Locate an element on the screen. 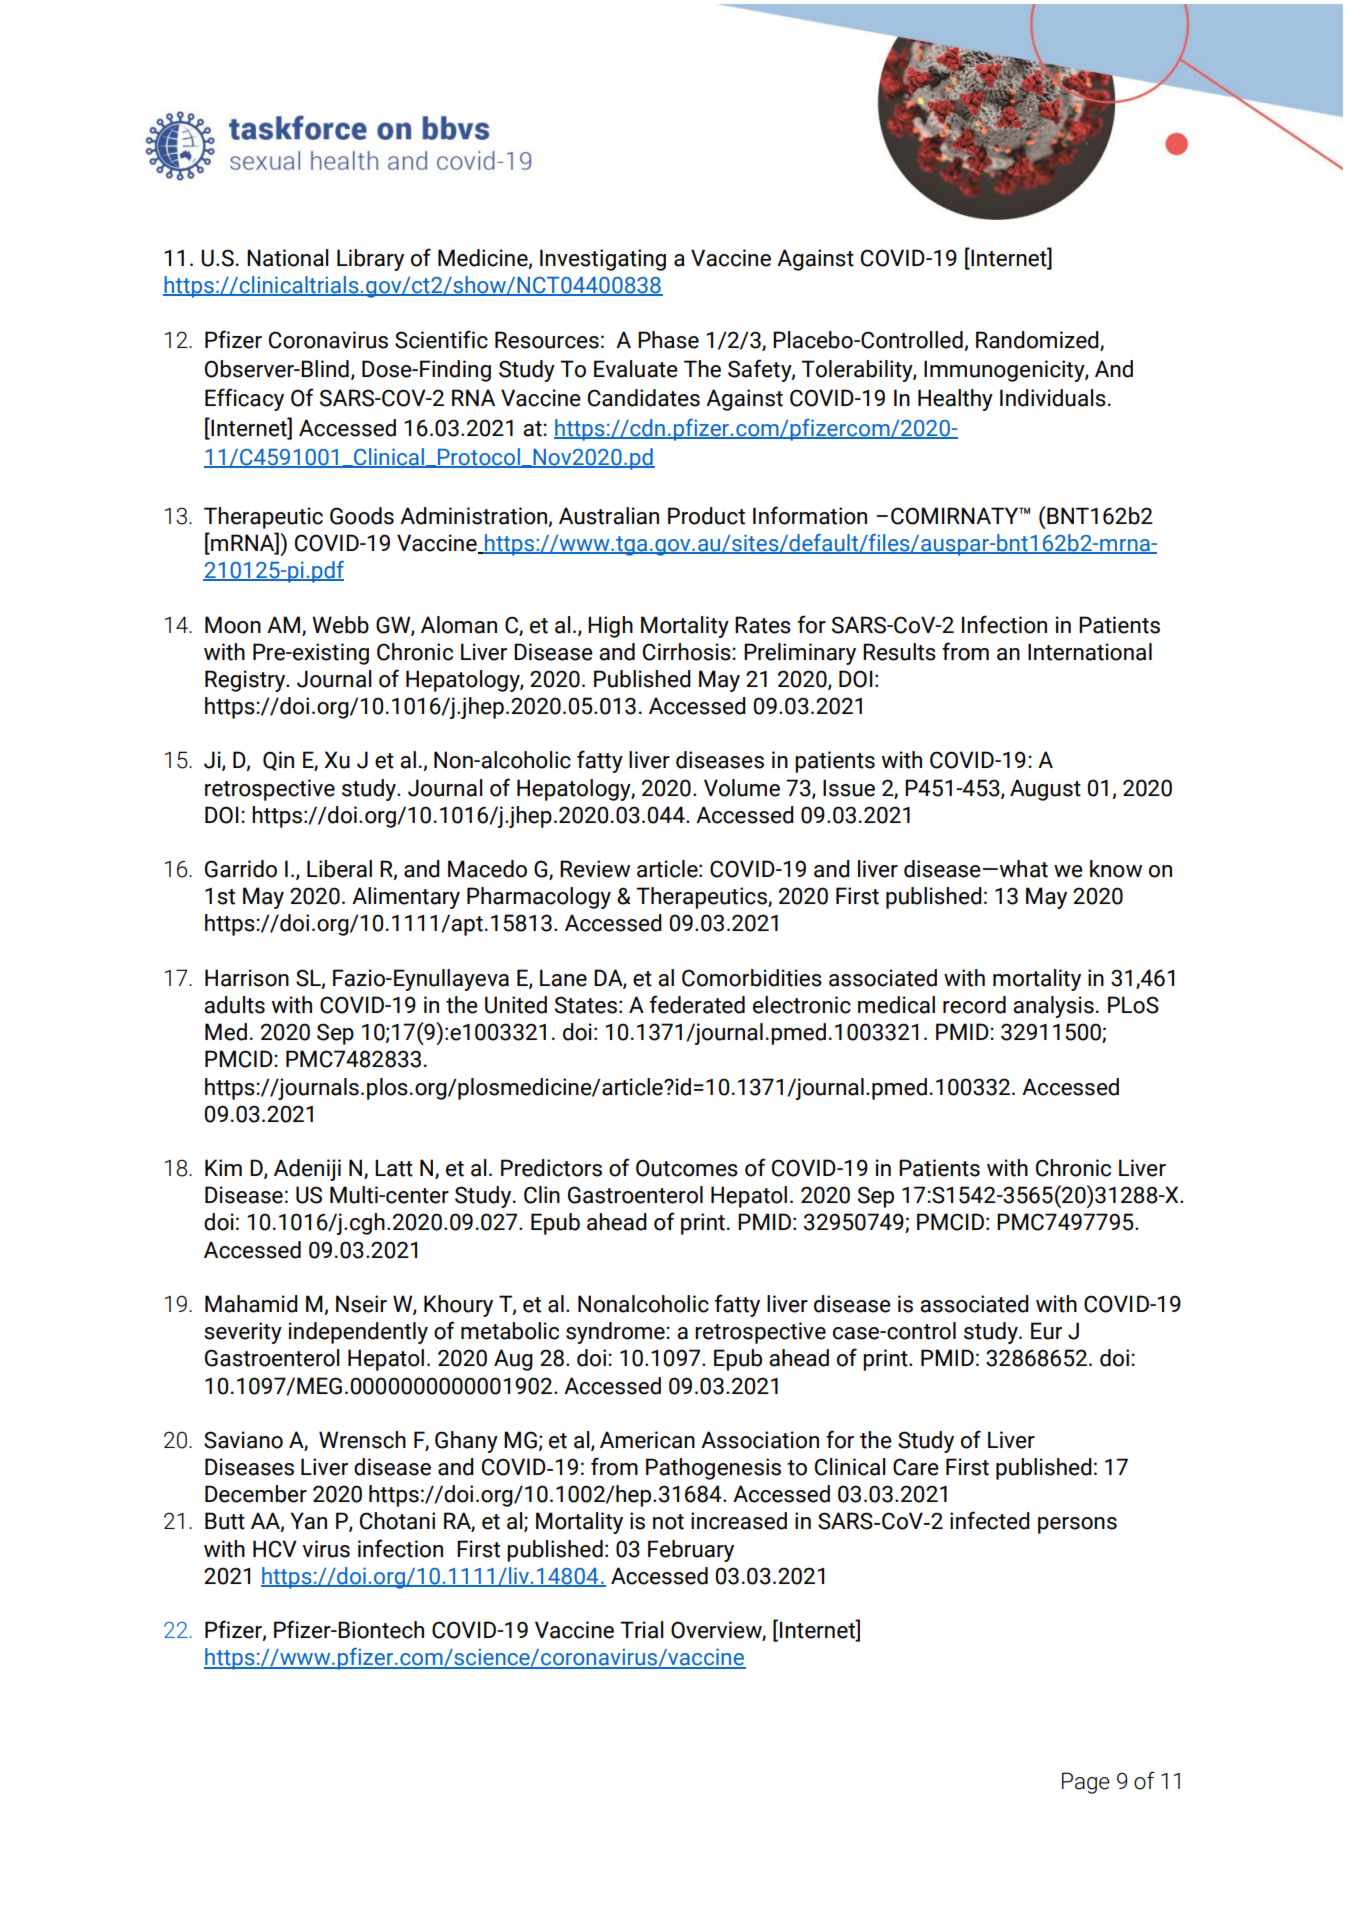  February is located at coordinates (691, 1551).
